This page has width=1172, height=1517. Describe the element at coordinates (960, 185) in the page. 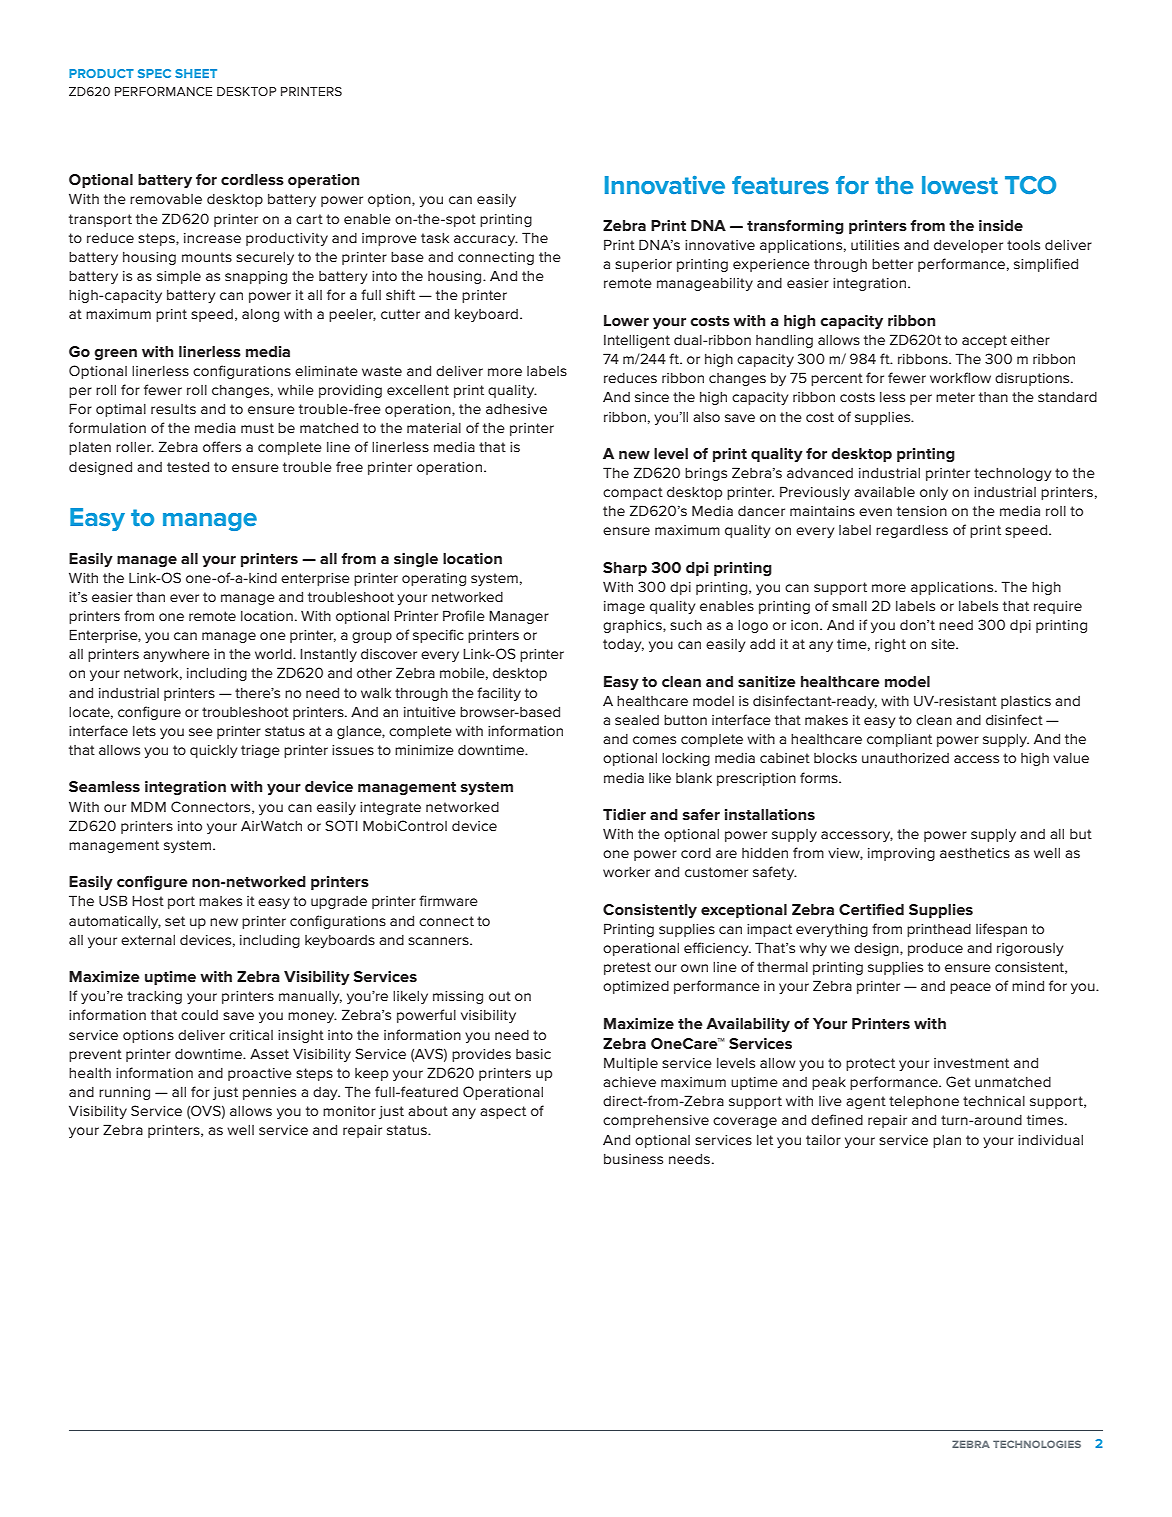

I see `lowest` at that location.
